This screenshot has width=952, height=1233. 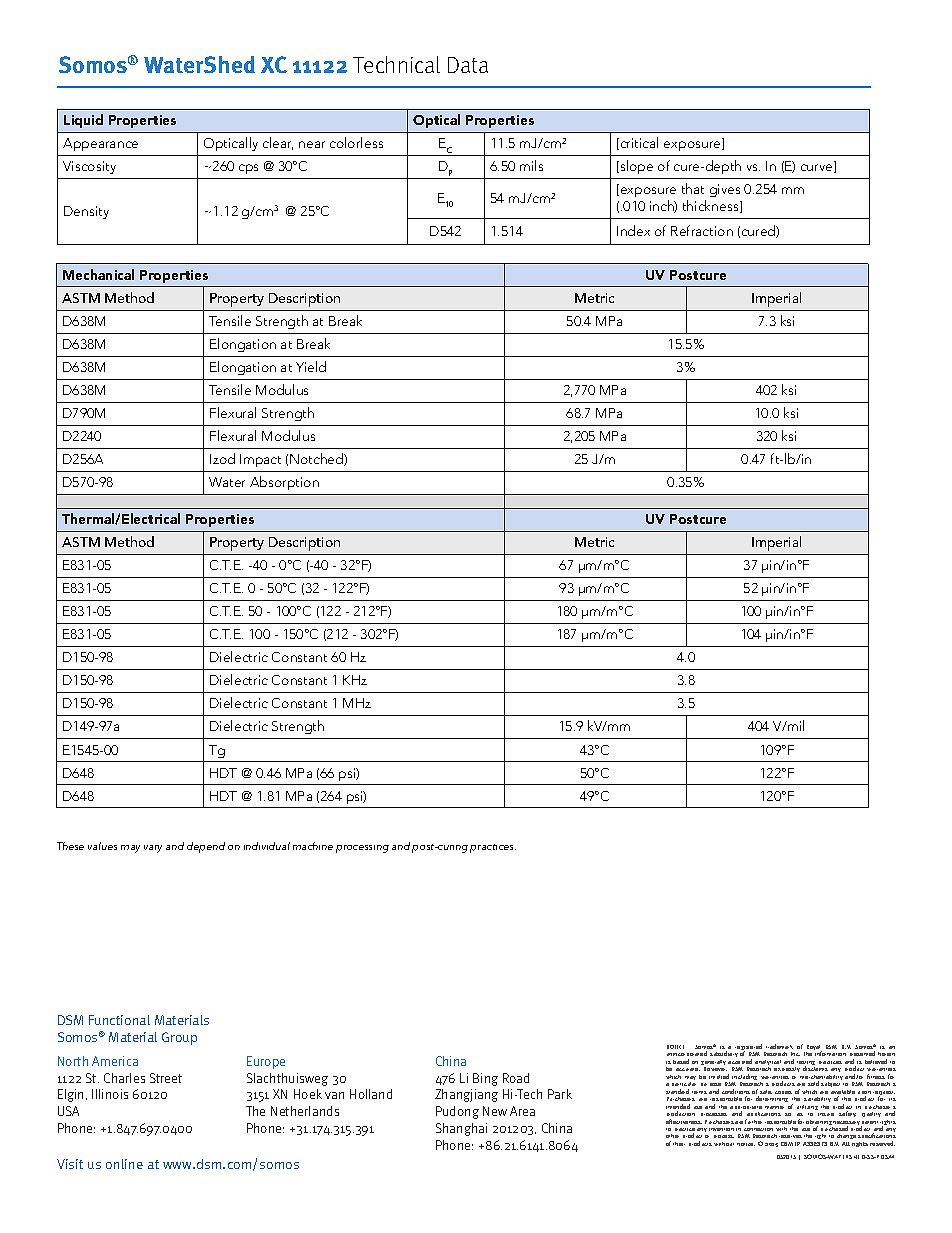 What do you see at coordinates (461, 1129) in the screenshot?
I see `Shanghai` at bounding box center [461, 1129].
